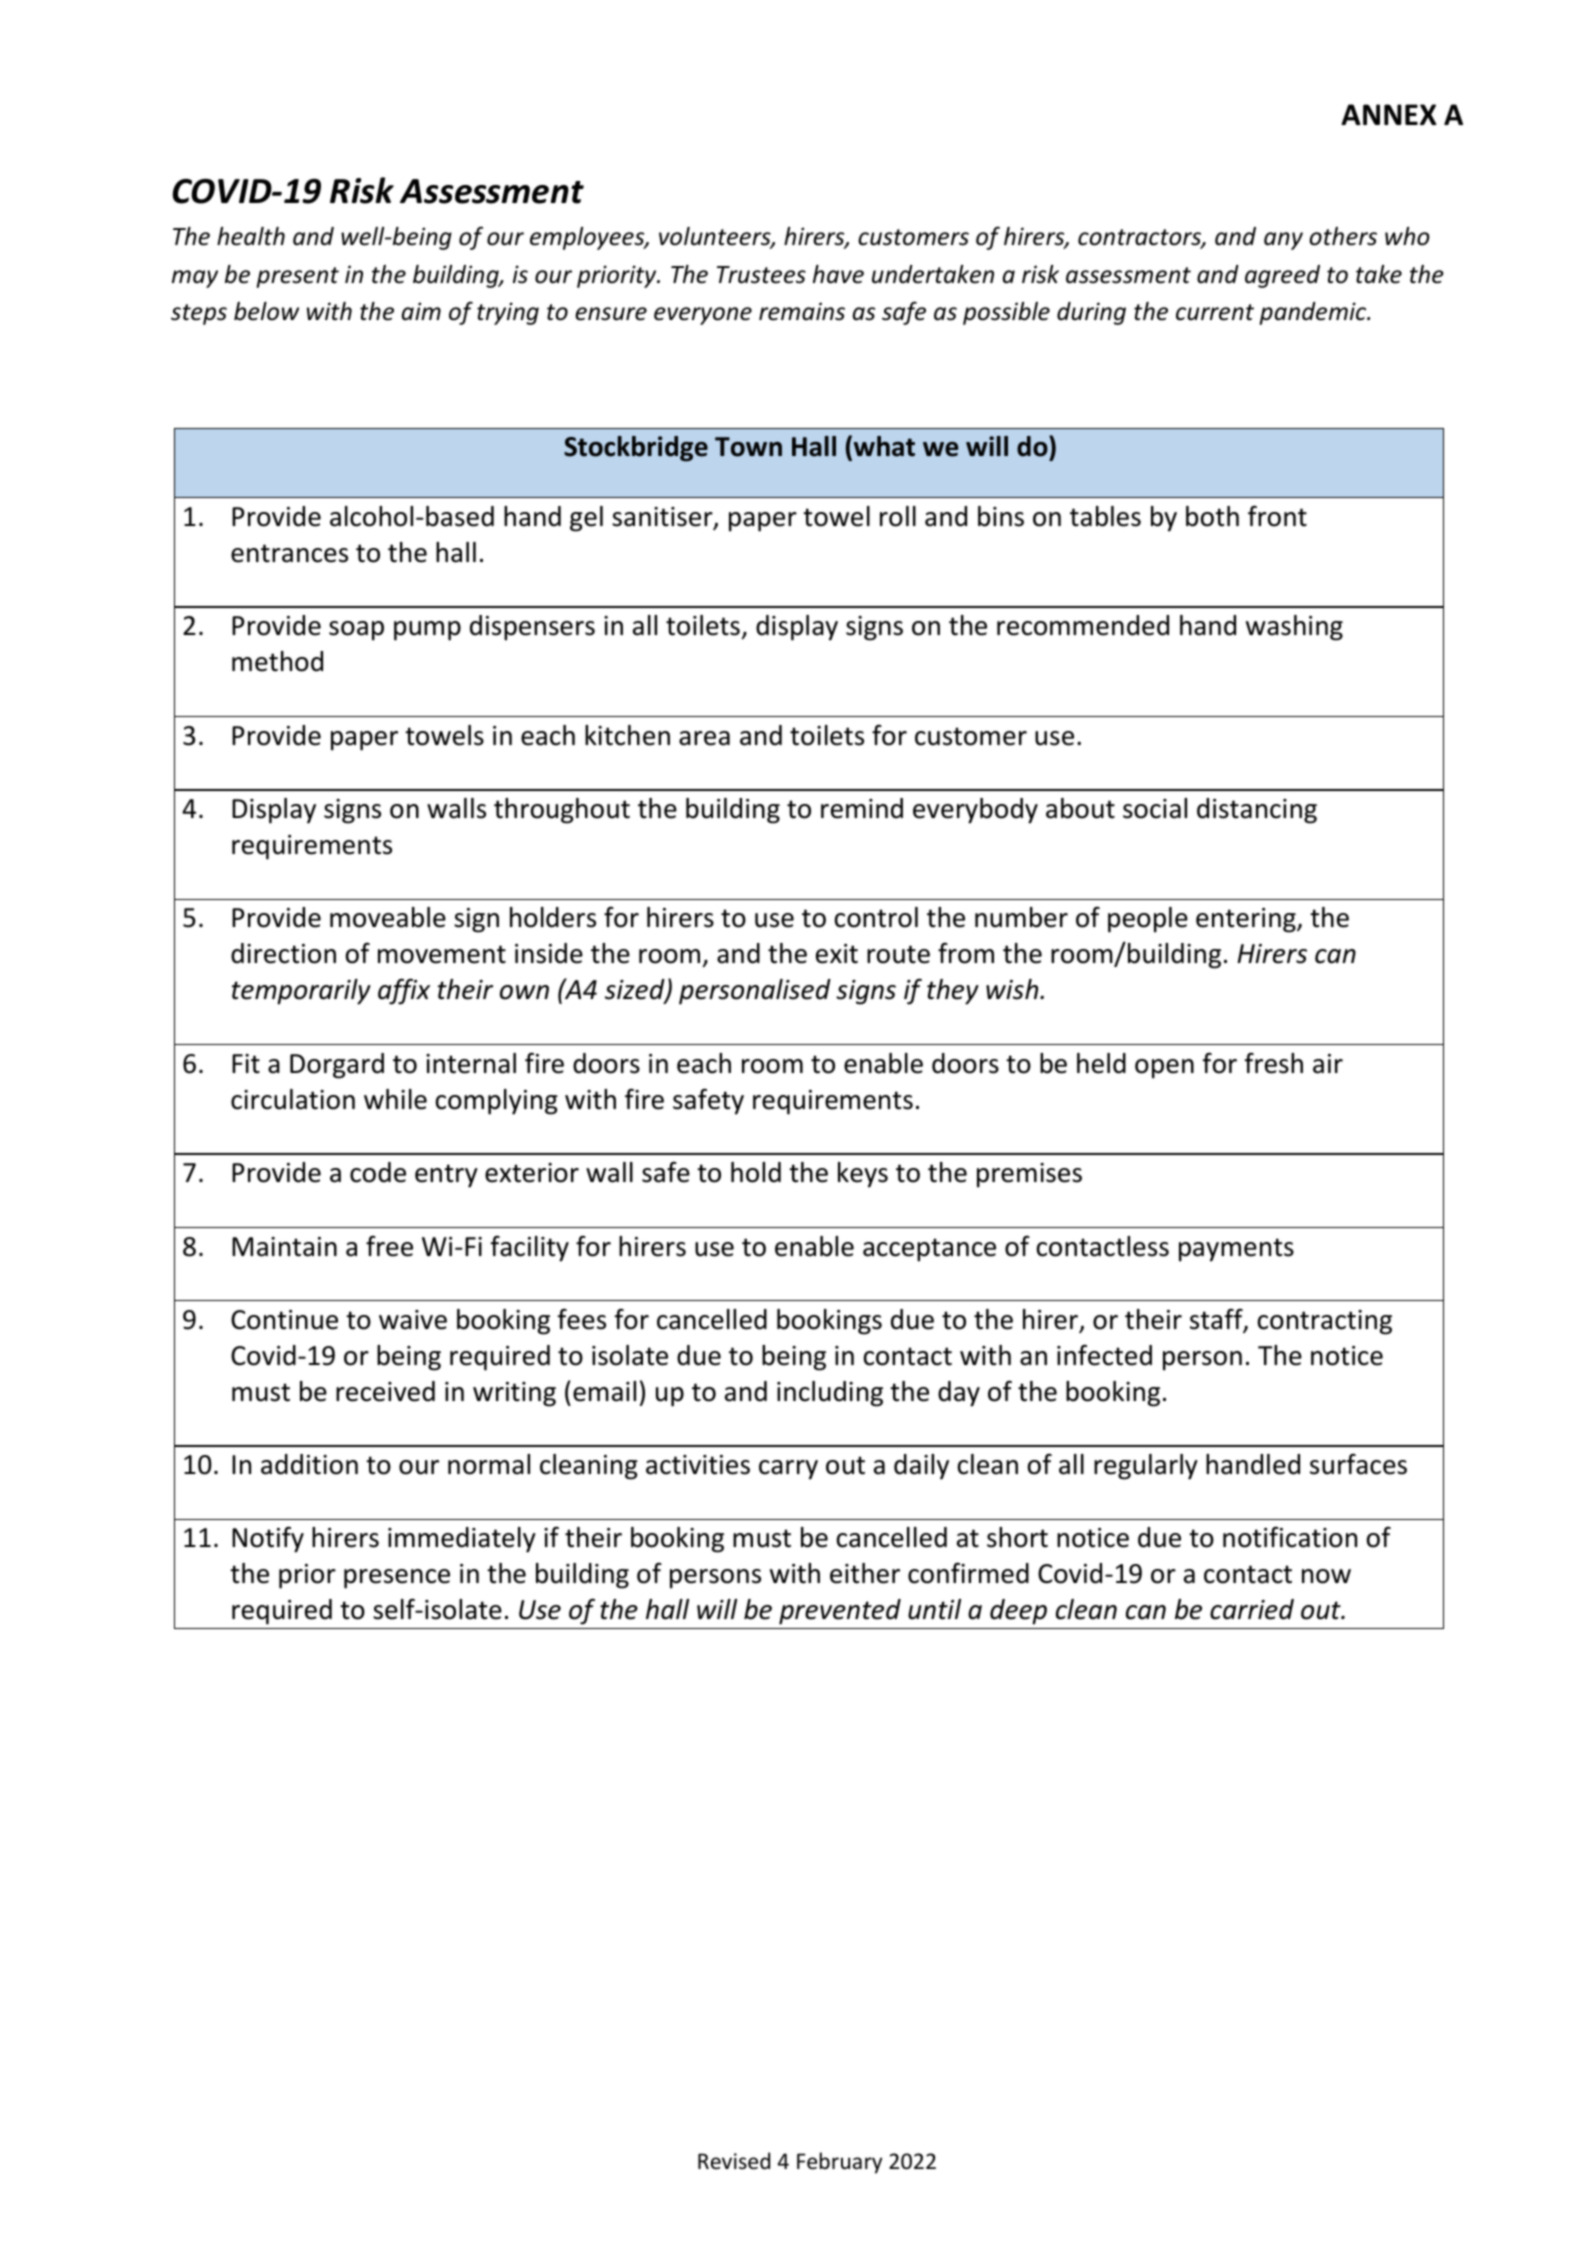 The width and height of the screenshot is (1596, 2257). I want to click on fresh, so click(1274, 1063).
